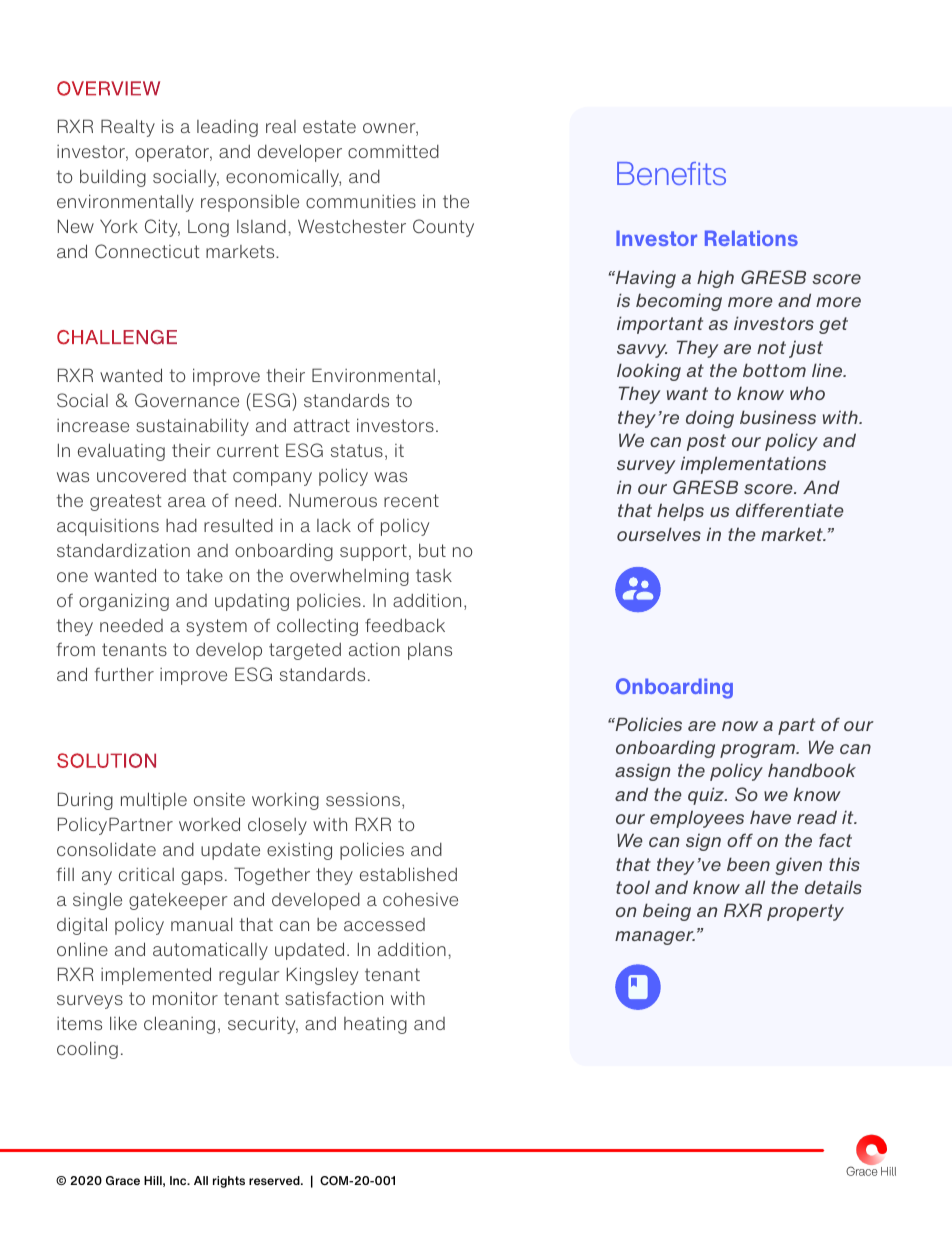 The width and height of the screenshot is (952, 1233). I want to click on reserved, so click(275, 1180).
